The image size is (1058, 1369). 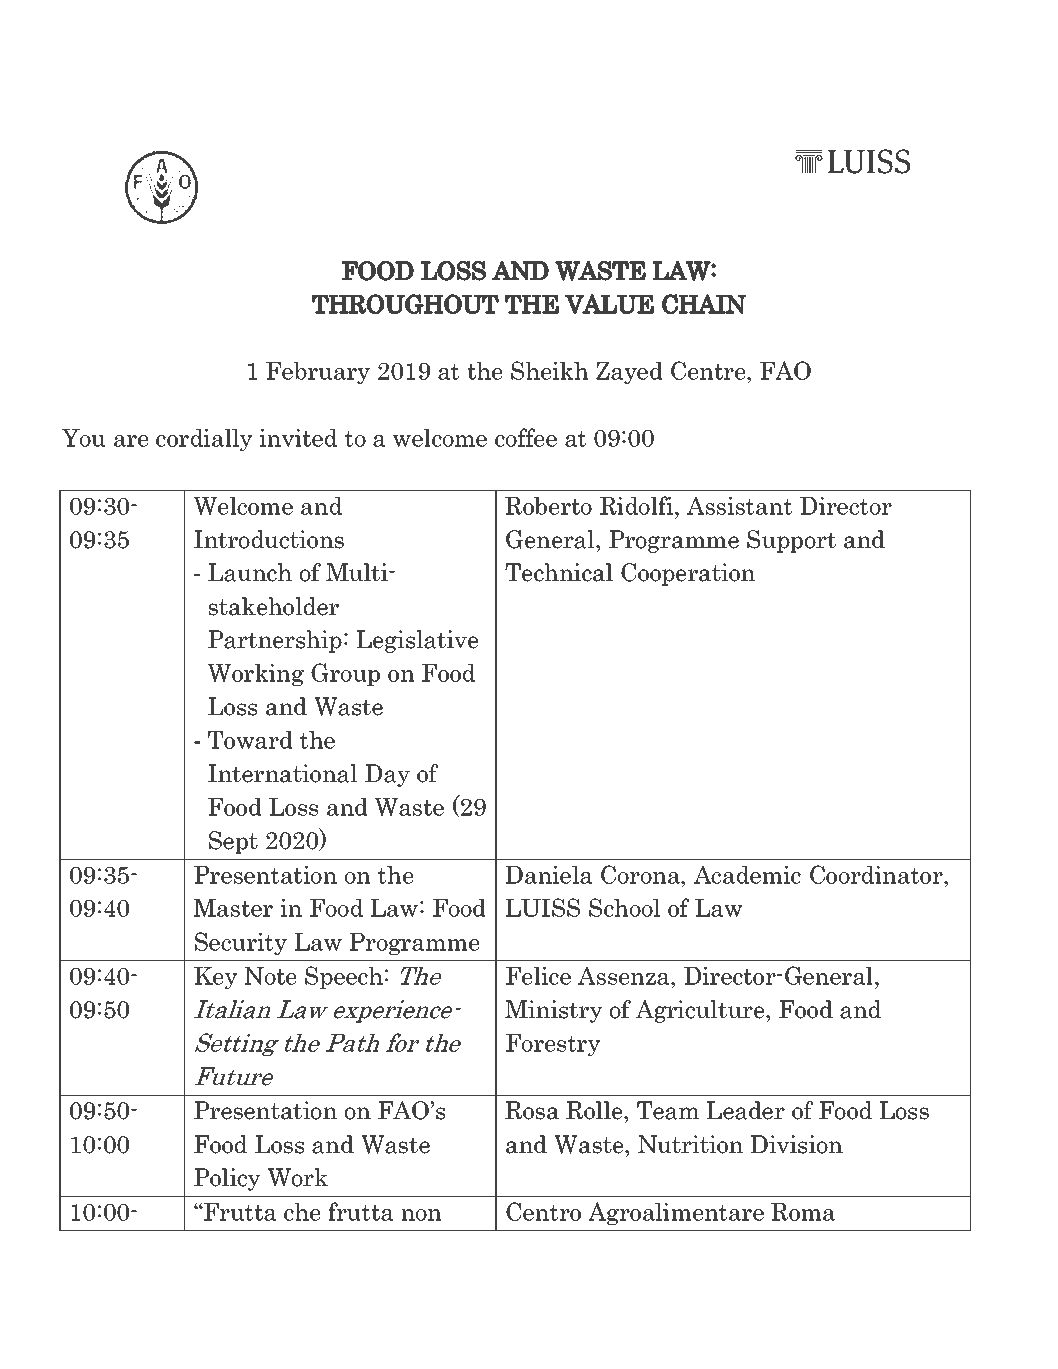 What do you see at coordinates (543, 1211) in the screenshot?
I see `Centro` at bounding box center [543, 1211].
